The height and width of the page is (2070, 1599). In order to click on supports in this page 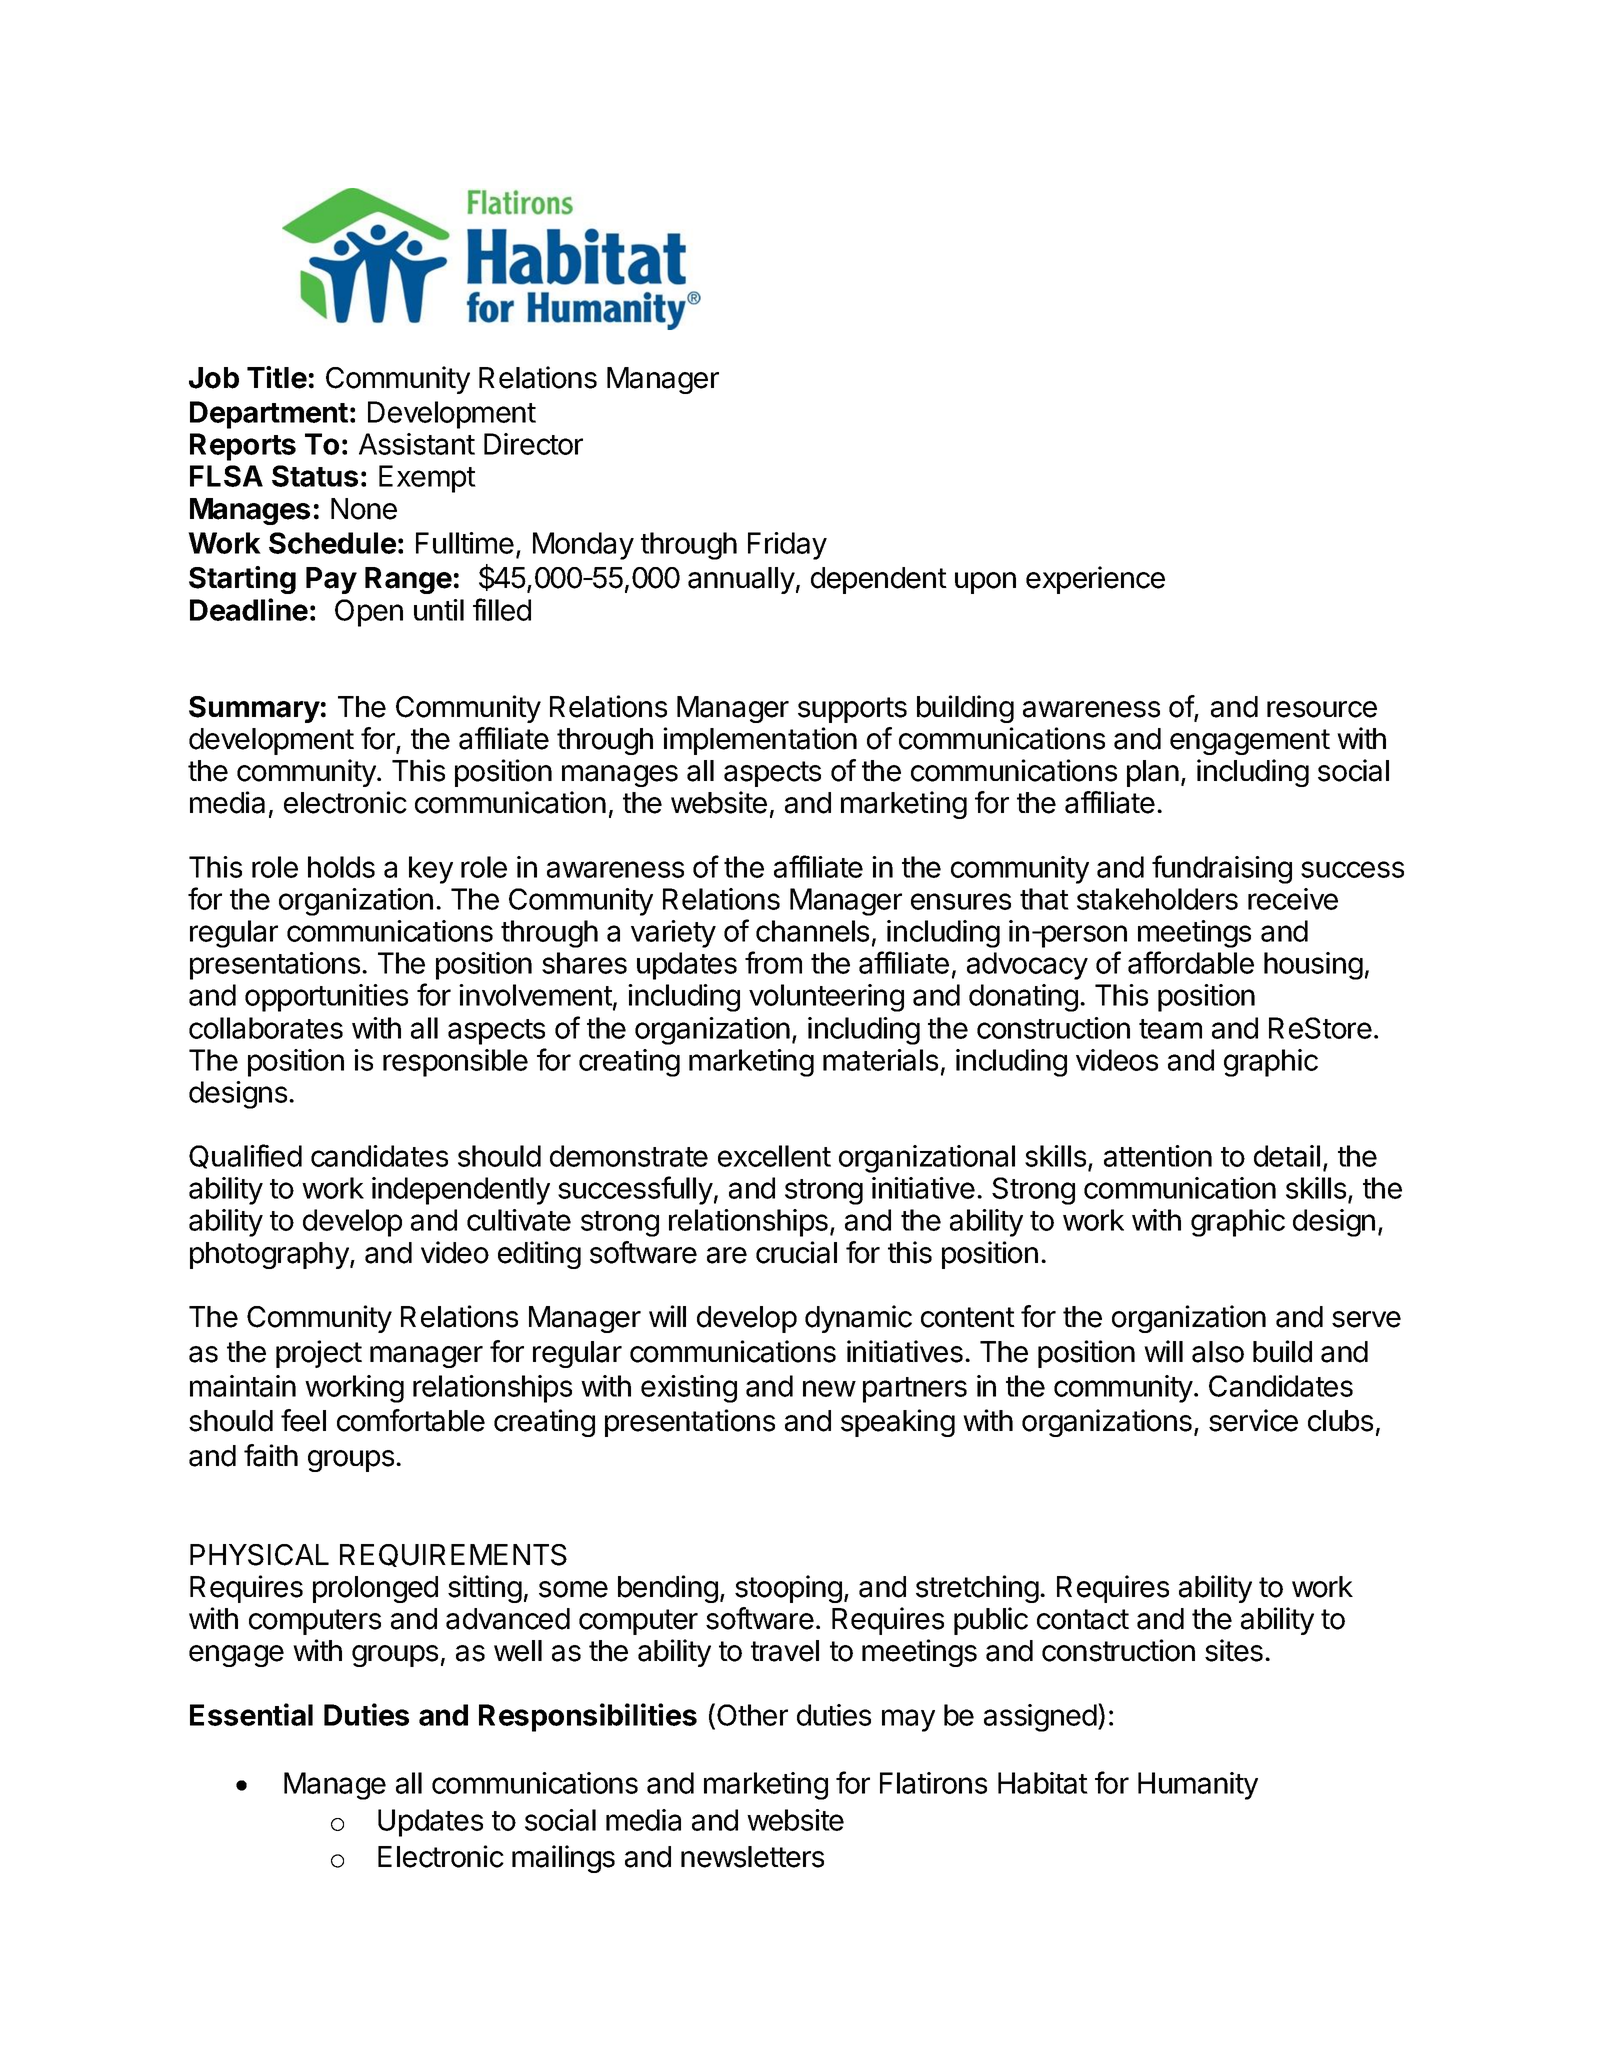, I will do `click(852, 710)`.
